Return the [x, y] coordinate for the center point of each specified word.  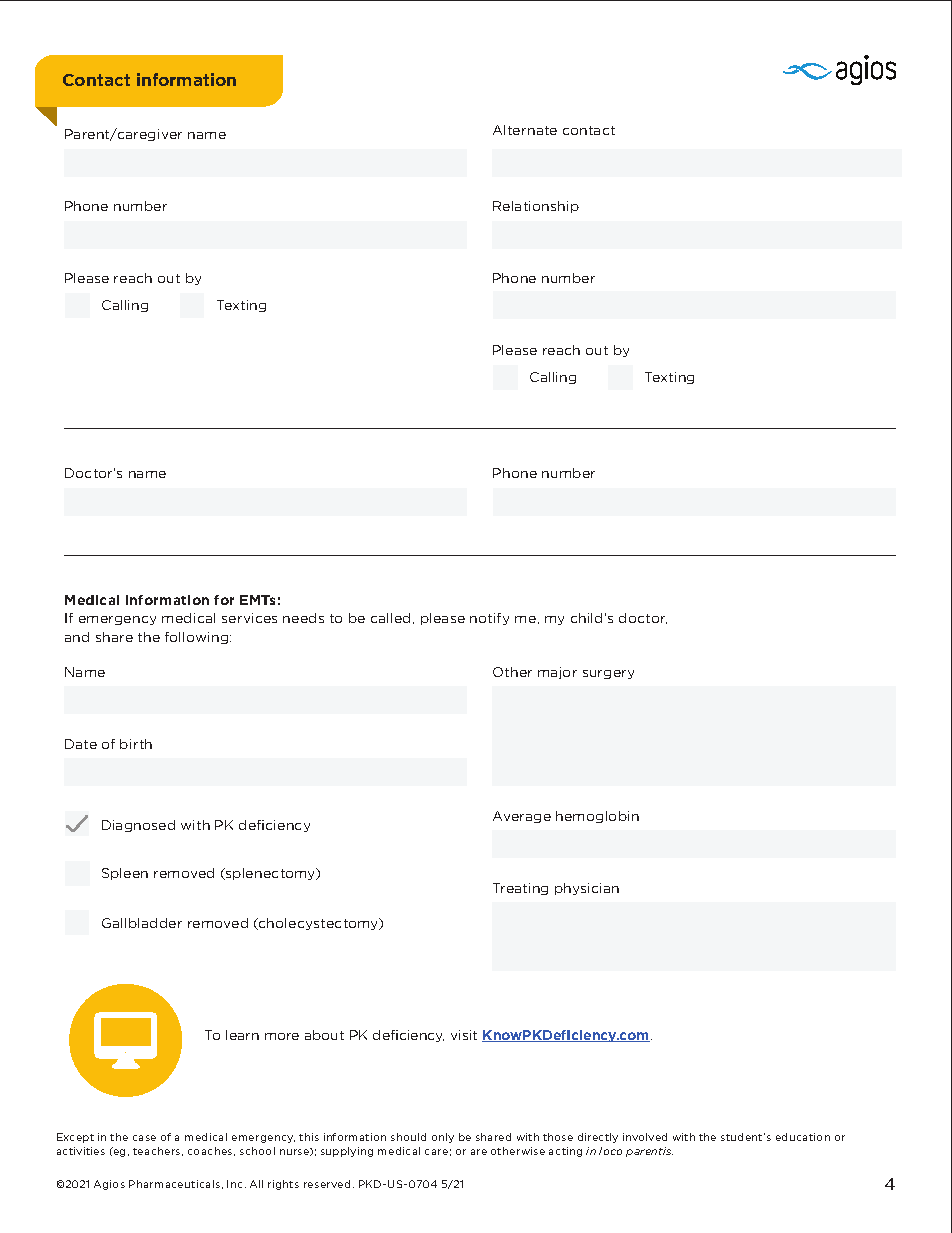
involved [645, 1137]
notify [489, 619]
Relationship [536, 207]
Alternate [525, 130]
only [443, 1138]
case [144, 1138]
